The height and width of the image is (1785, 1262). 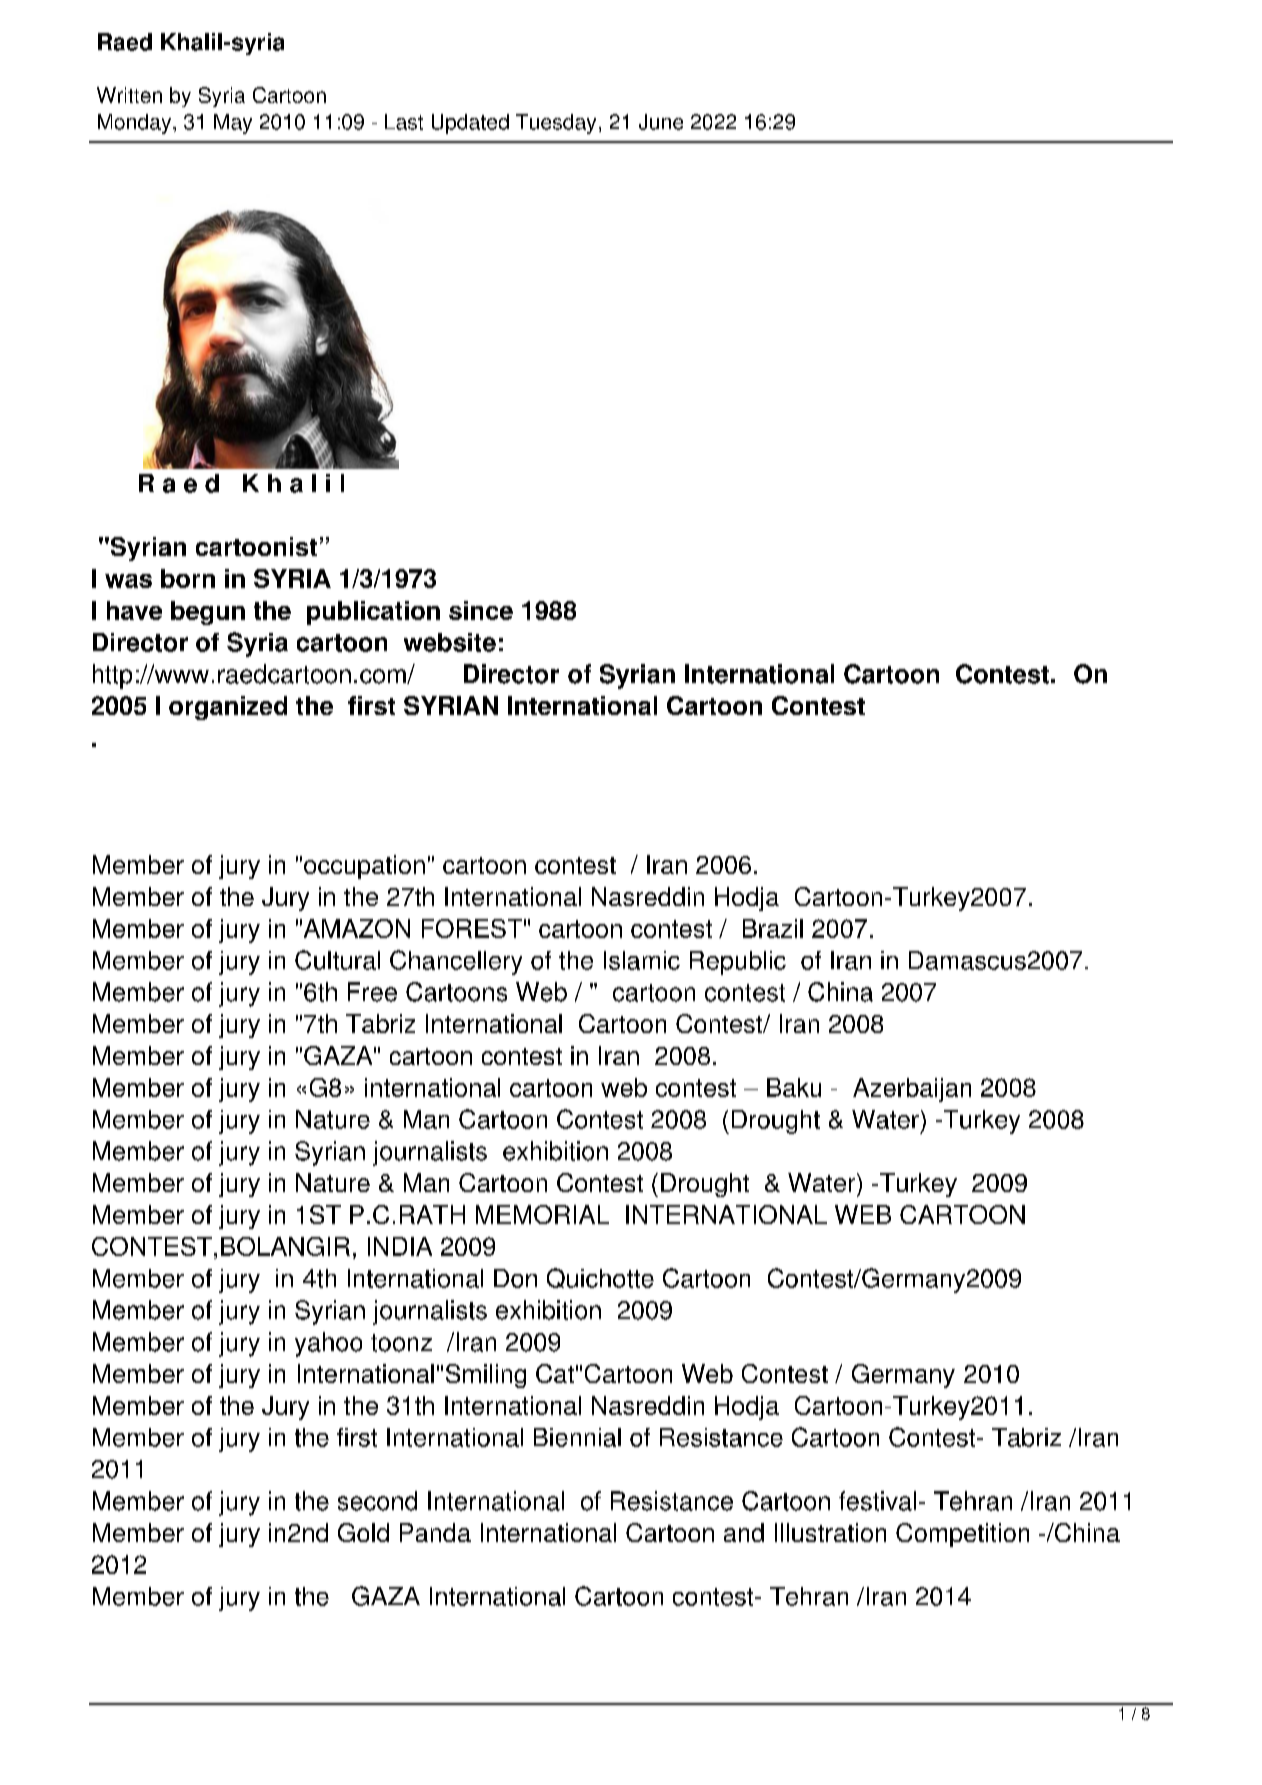 I want to click on Gold, so click(x=363, y=1532).
